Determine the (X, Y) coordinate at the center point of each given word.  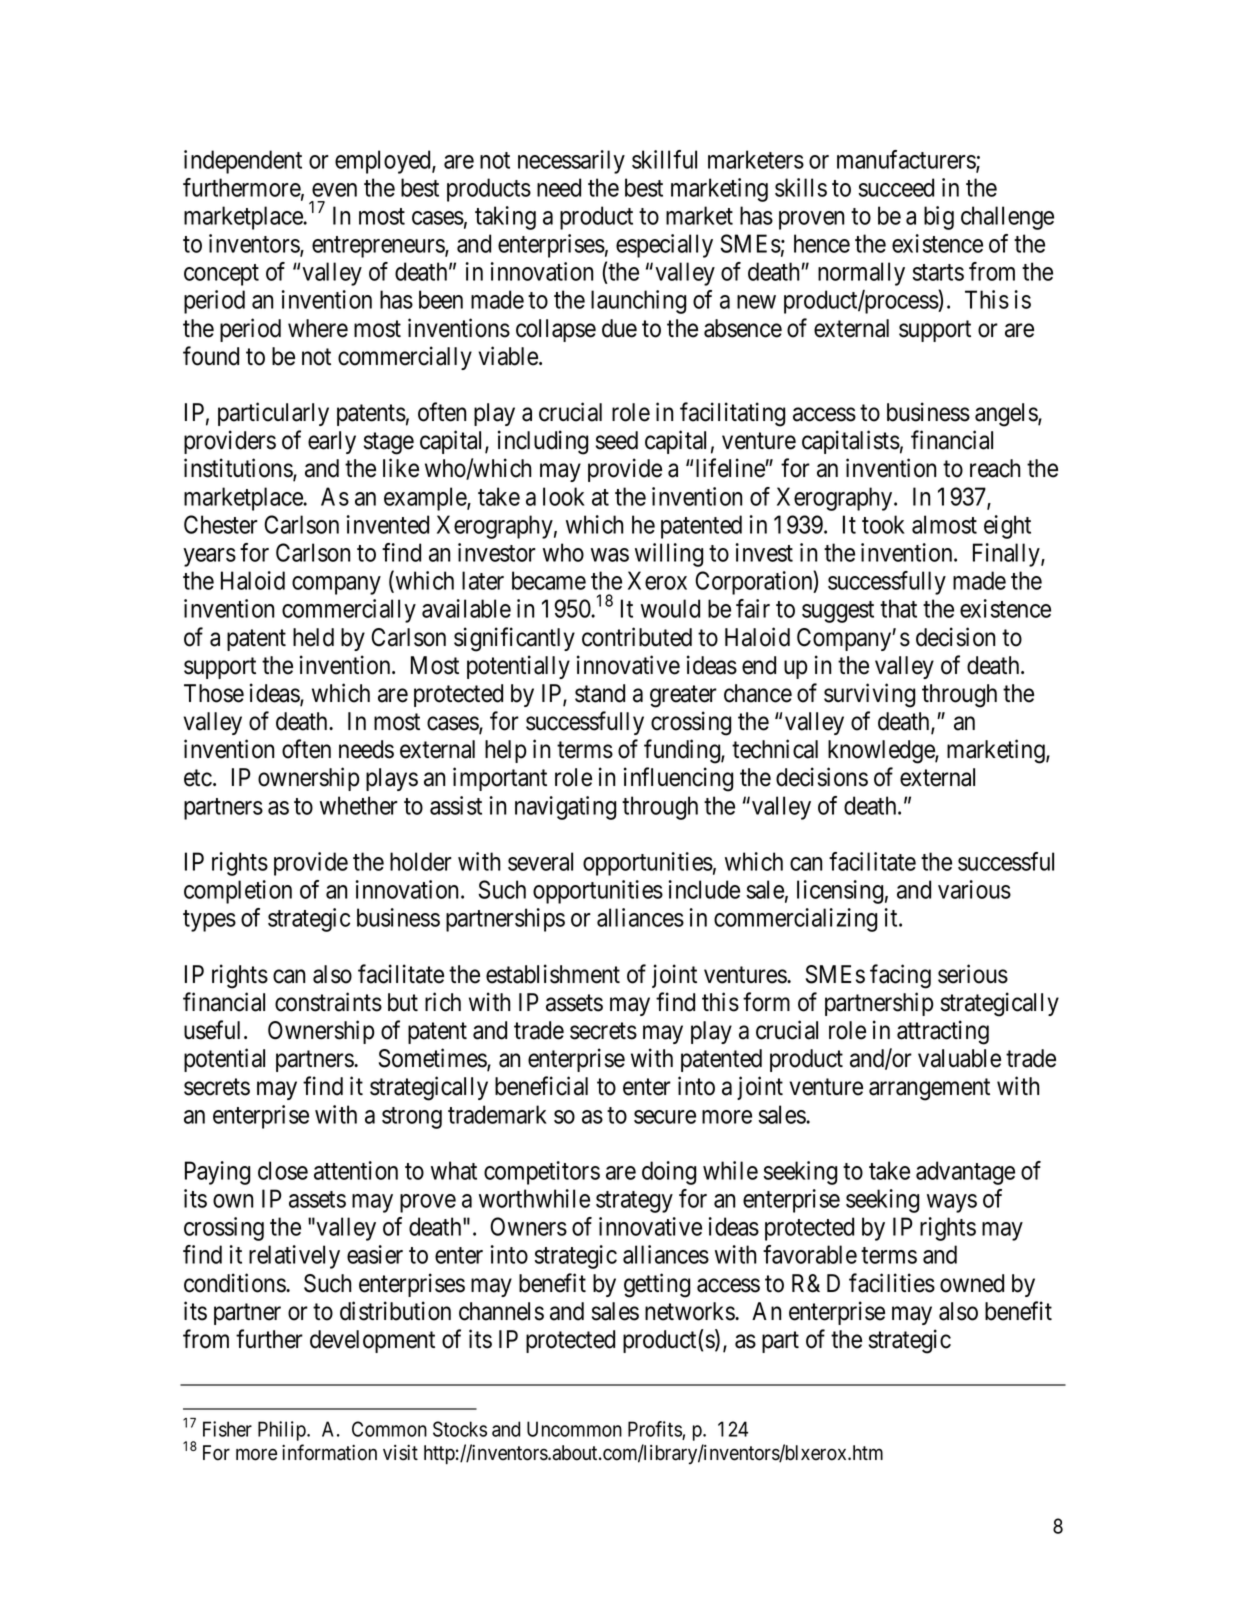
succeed (896, 187)
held (313, 637)
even (334, 190)
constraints (328, 1002)
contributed (637, 637)
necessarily (571, 162)
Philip (283, 1431)
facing (900, 976)
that (898, 608)
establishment (553, 974)
